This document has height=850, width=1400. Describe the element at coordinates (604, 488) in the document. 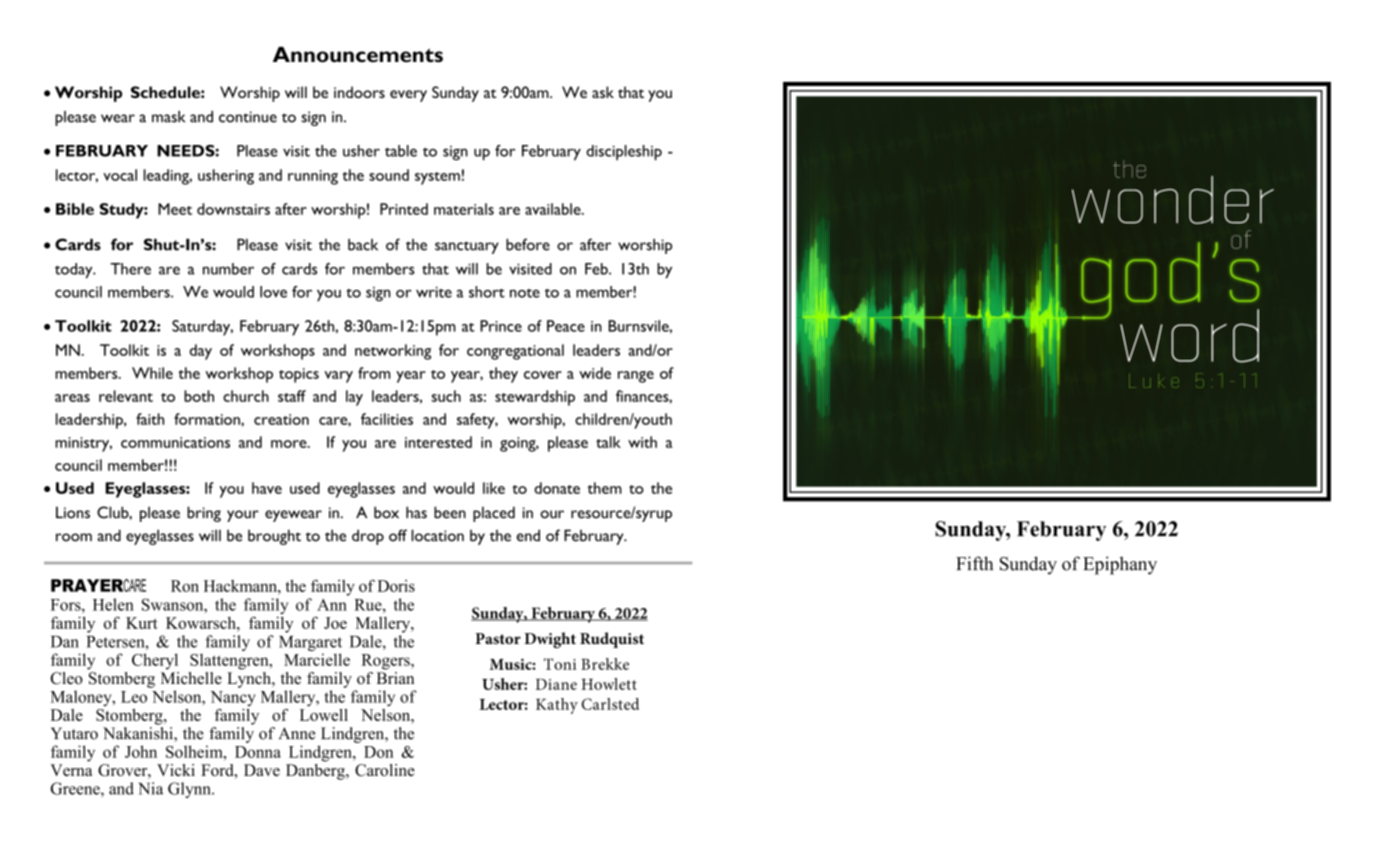

I see `them` at that location.
